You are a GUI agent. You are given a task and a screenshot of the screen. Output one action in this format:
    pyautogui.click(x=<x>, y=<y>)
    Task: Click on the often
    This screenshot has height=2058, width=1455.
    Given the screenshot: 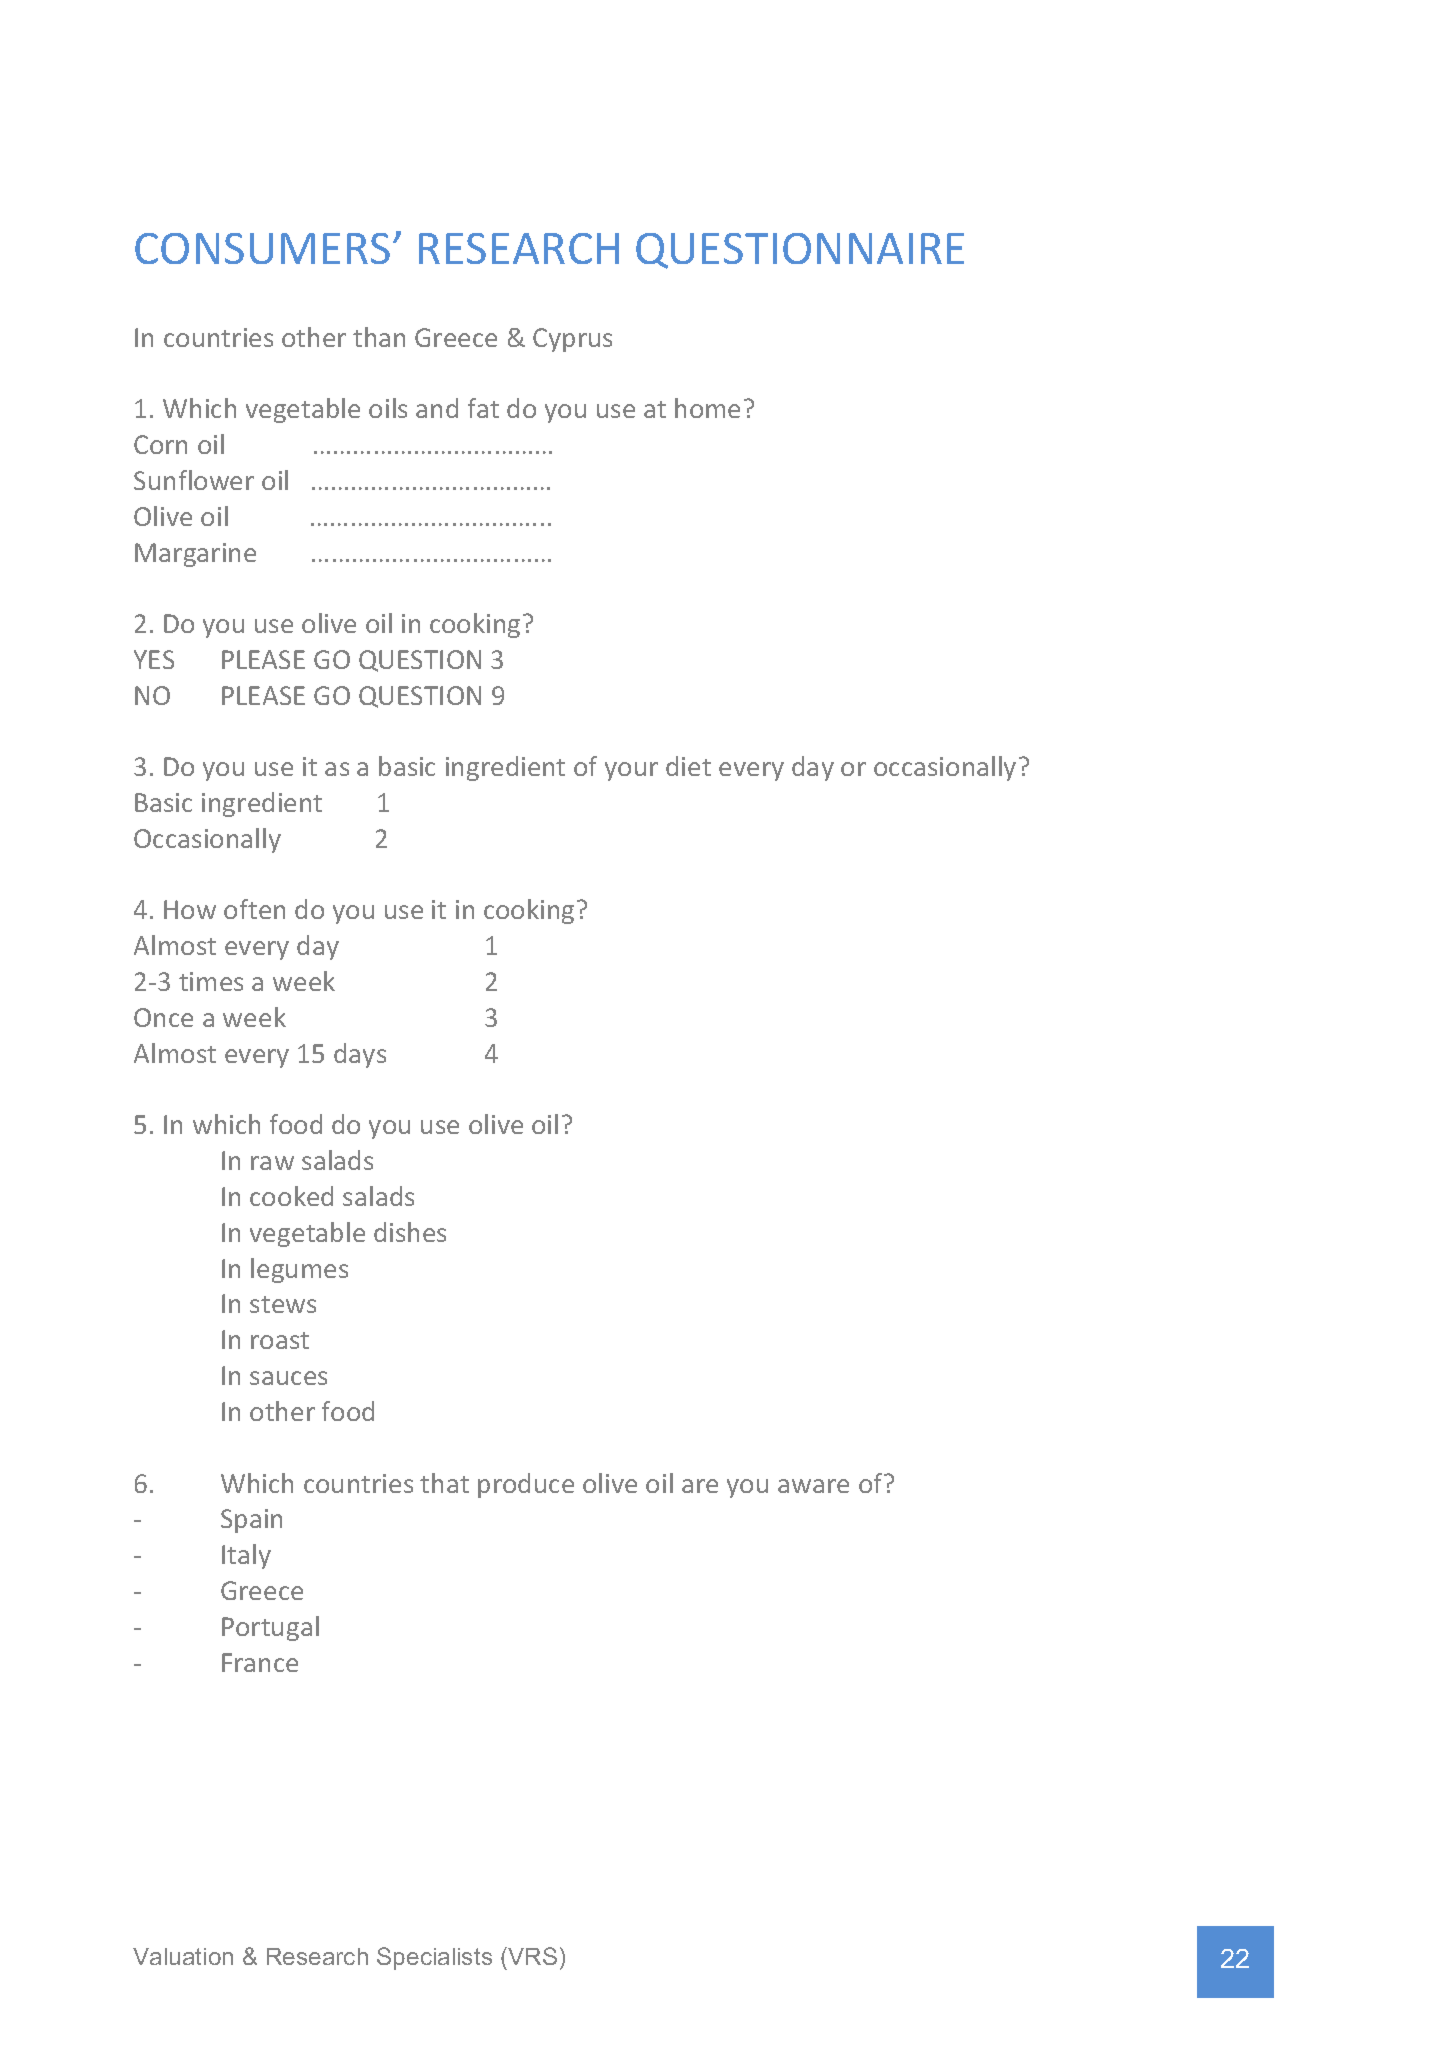 What is the action you would take?
    pyautogui.click(x=254, y=909)
